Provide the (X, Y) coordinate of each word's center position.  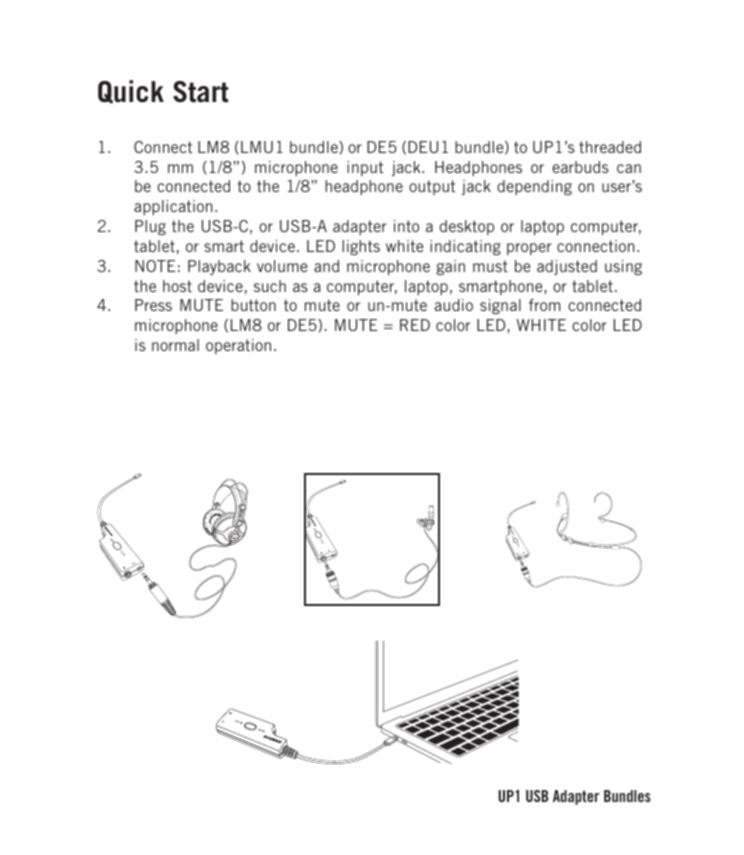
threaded (610, 147)
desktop (467, 227)
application (173, 207)
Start (200, 92)
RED (415, 325)
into (406, 226)
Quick (131, 92)
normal (175, 345)
